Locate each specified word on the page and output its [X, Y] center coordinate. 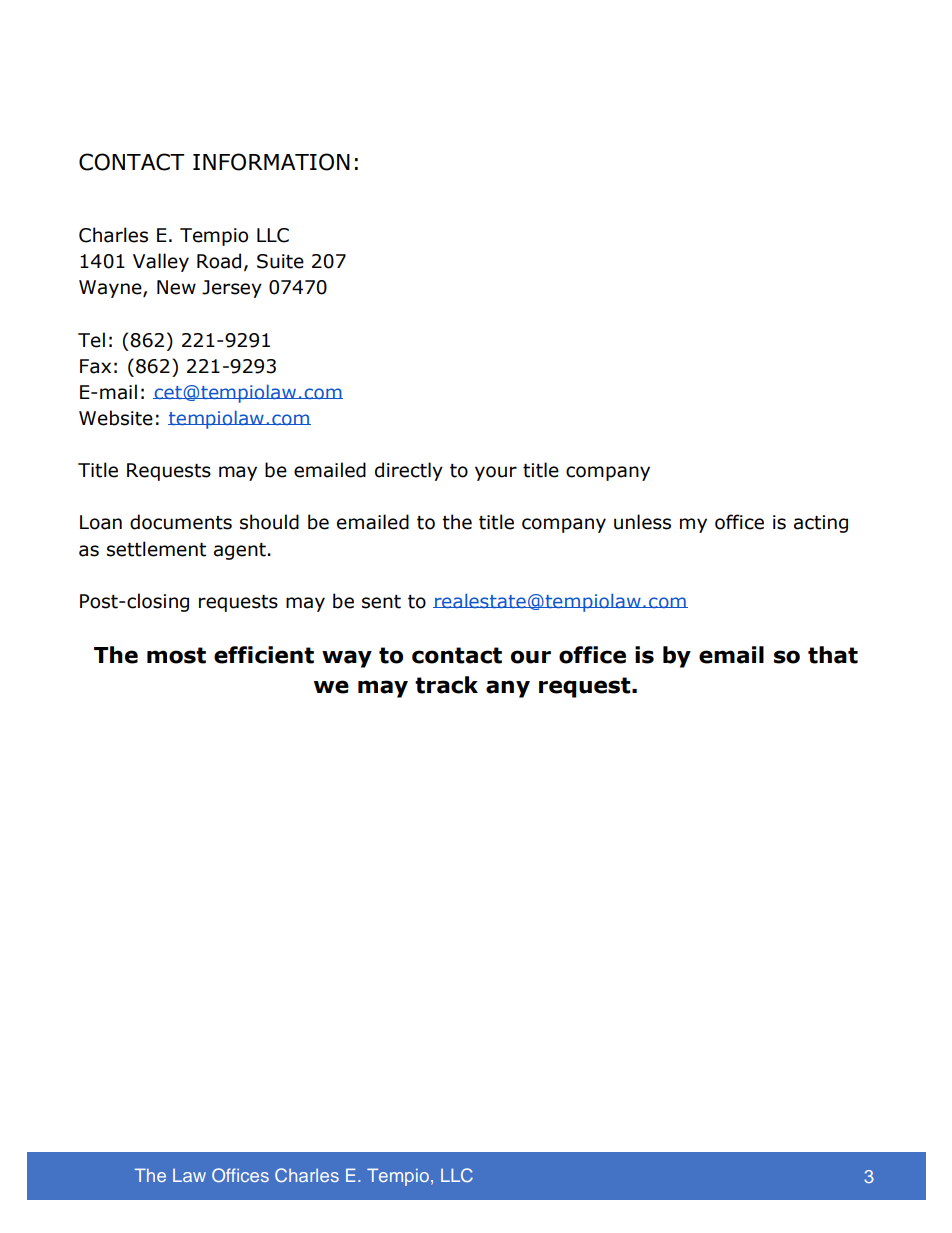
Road [219, 261]
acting [821, 524]
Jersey [232, 289]
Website [116, 418]
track [446, 685]
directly [409, 471]
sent [381, 602]
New [176, 287]
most [176, 655]
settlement [156, 549]
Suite [280, 261]
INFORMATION [271, 162]
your [496, 473]
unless [642, 522]
